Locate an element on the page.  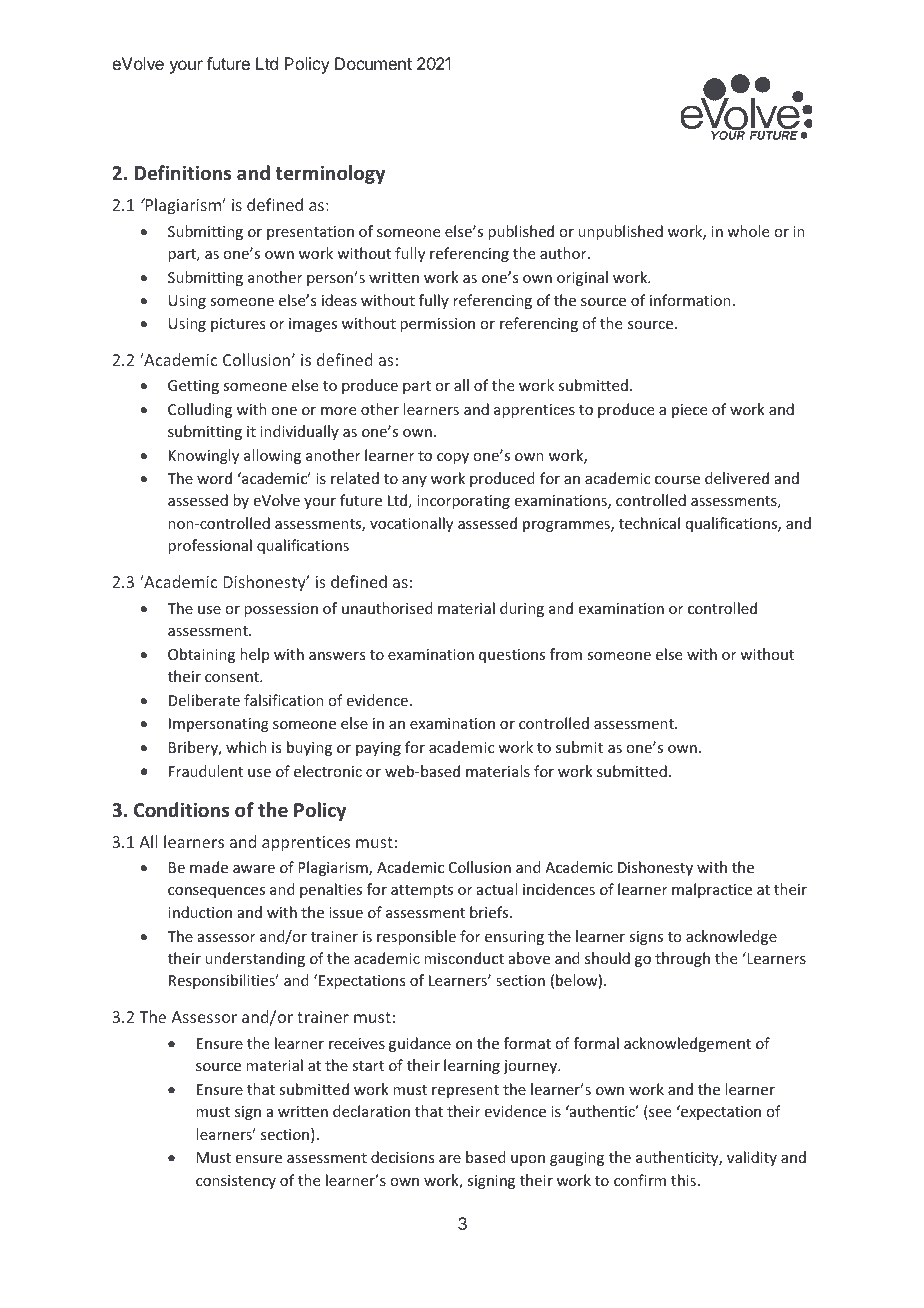
whole is located at coordinates (748, 231).
